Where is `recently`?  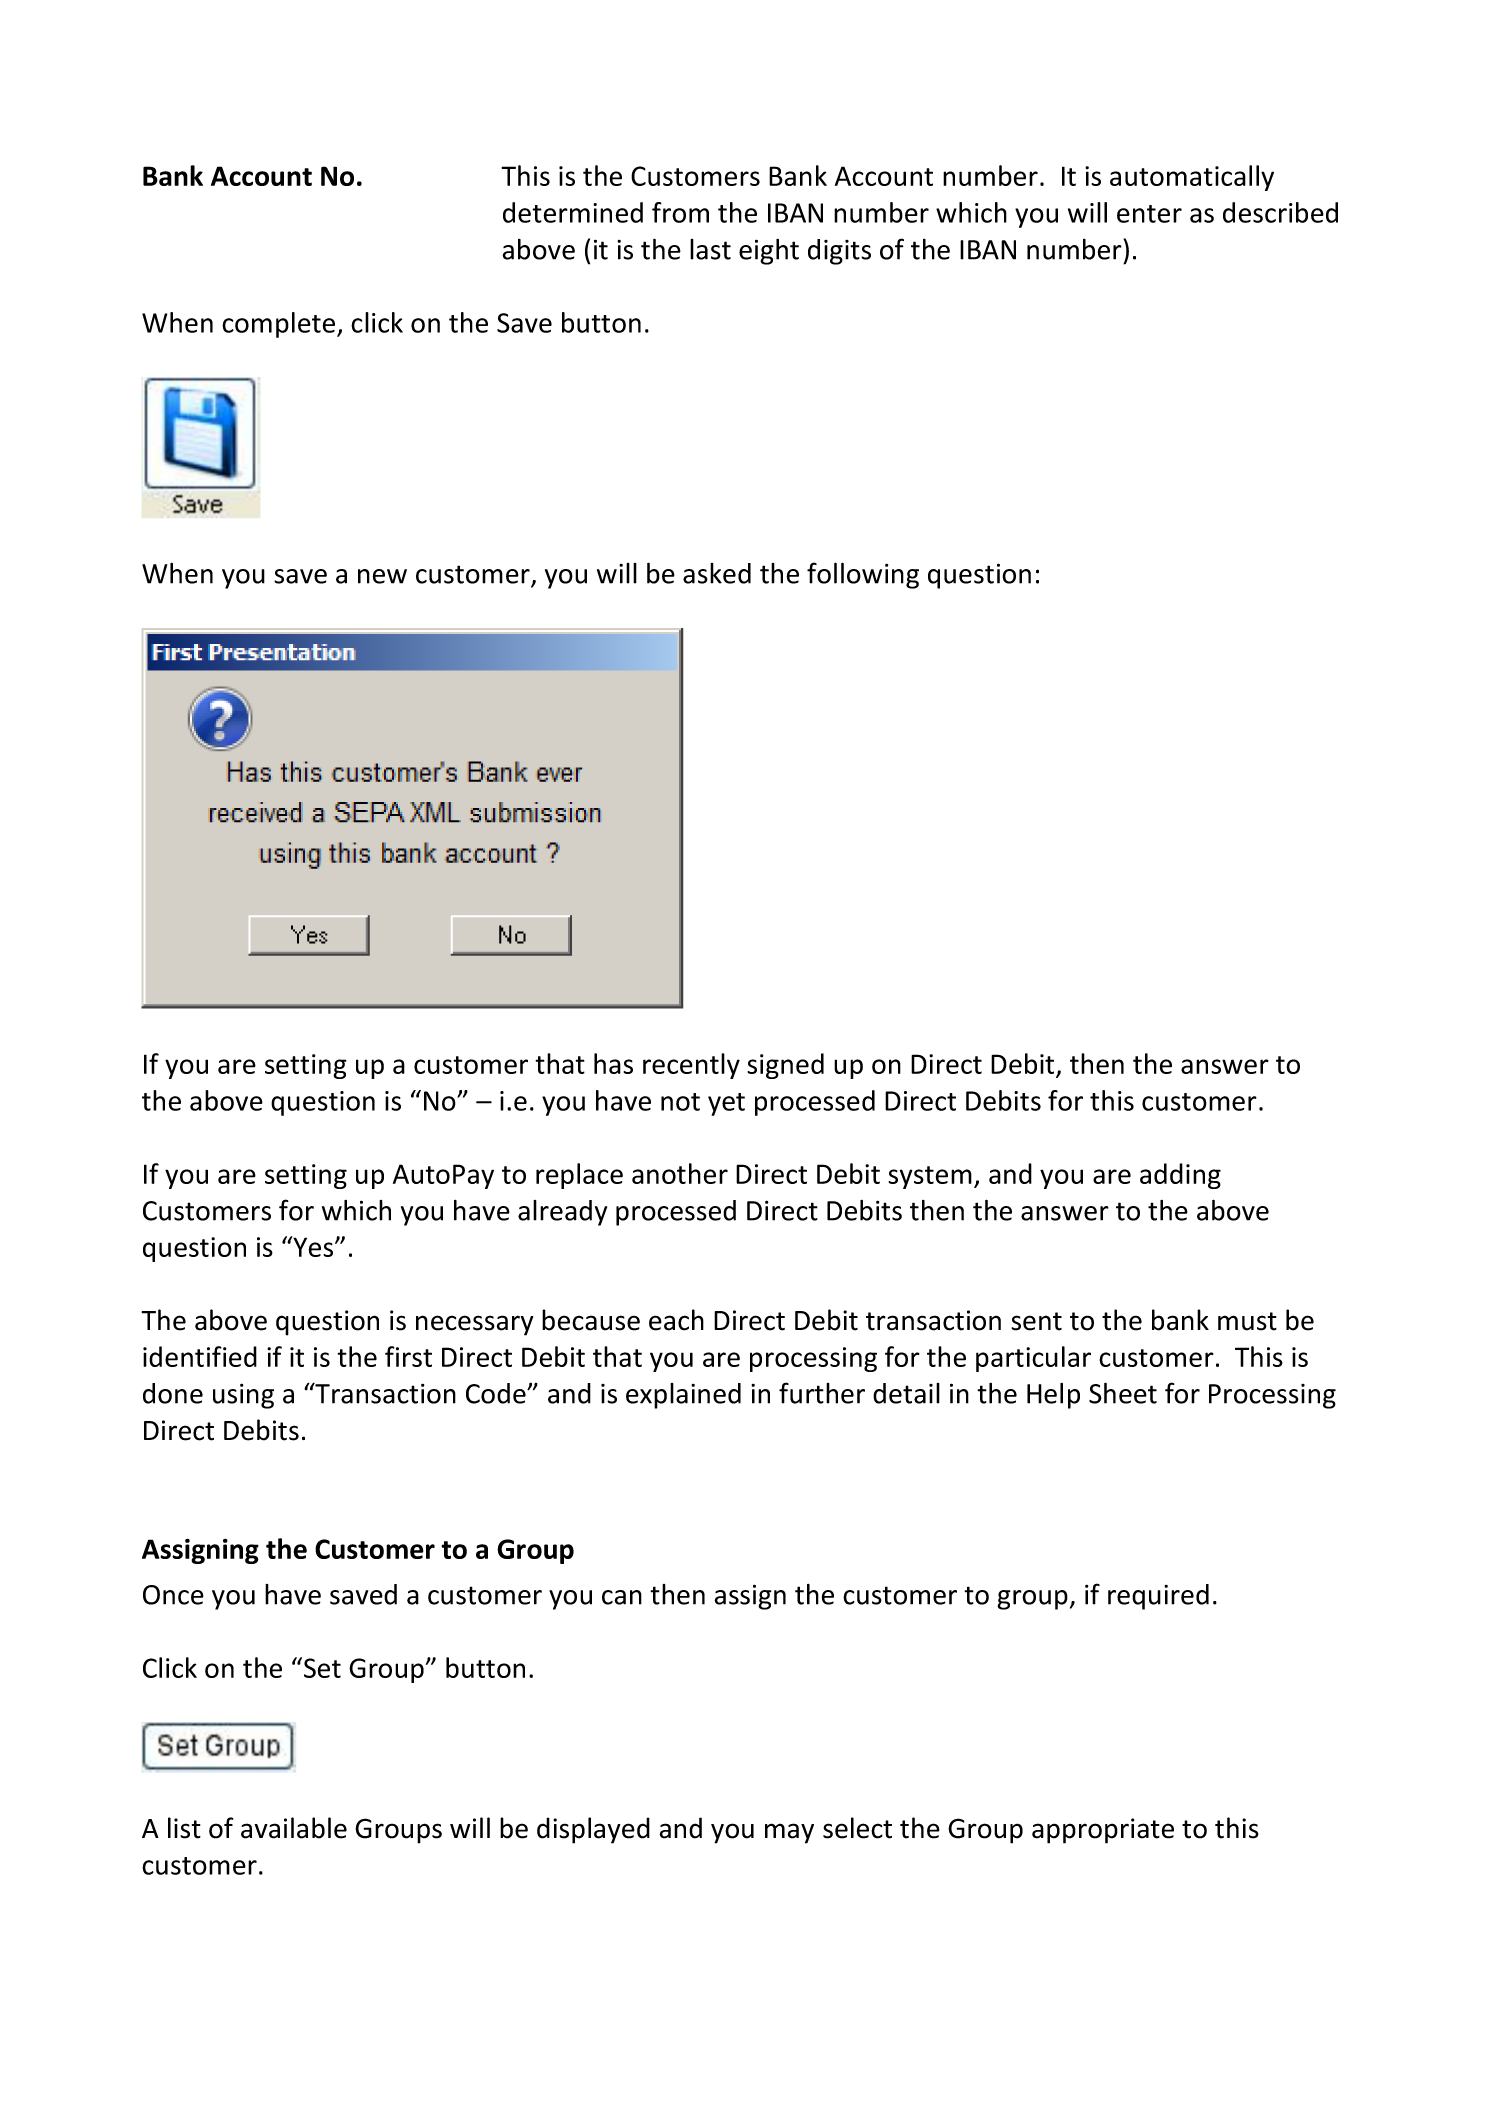 recently is located at coordinates (691, 1066).
